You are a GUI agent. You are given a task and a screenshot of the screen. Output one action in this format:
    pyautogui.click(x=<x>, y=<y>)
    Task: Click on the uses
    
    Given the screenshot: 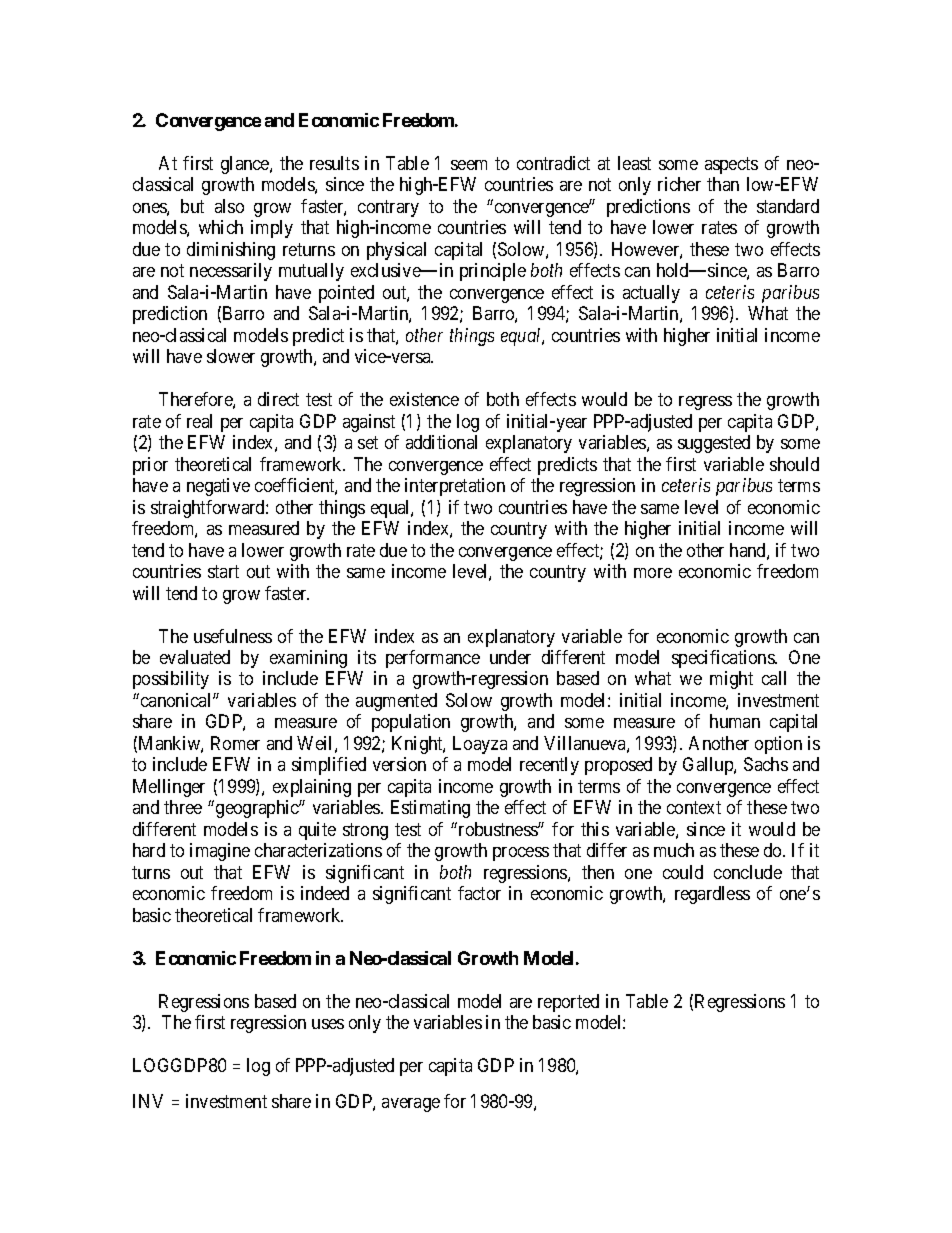 What is the action you would take?
    pyautogui.click(x=328, y=1024)
